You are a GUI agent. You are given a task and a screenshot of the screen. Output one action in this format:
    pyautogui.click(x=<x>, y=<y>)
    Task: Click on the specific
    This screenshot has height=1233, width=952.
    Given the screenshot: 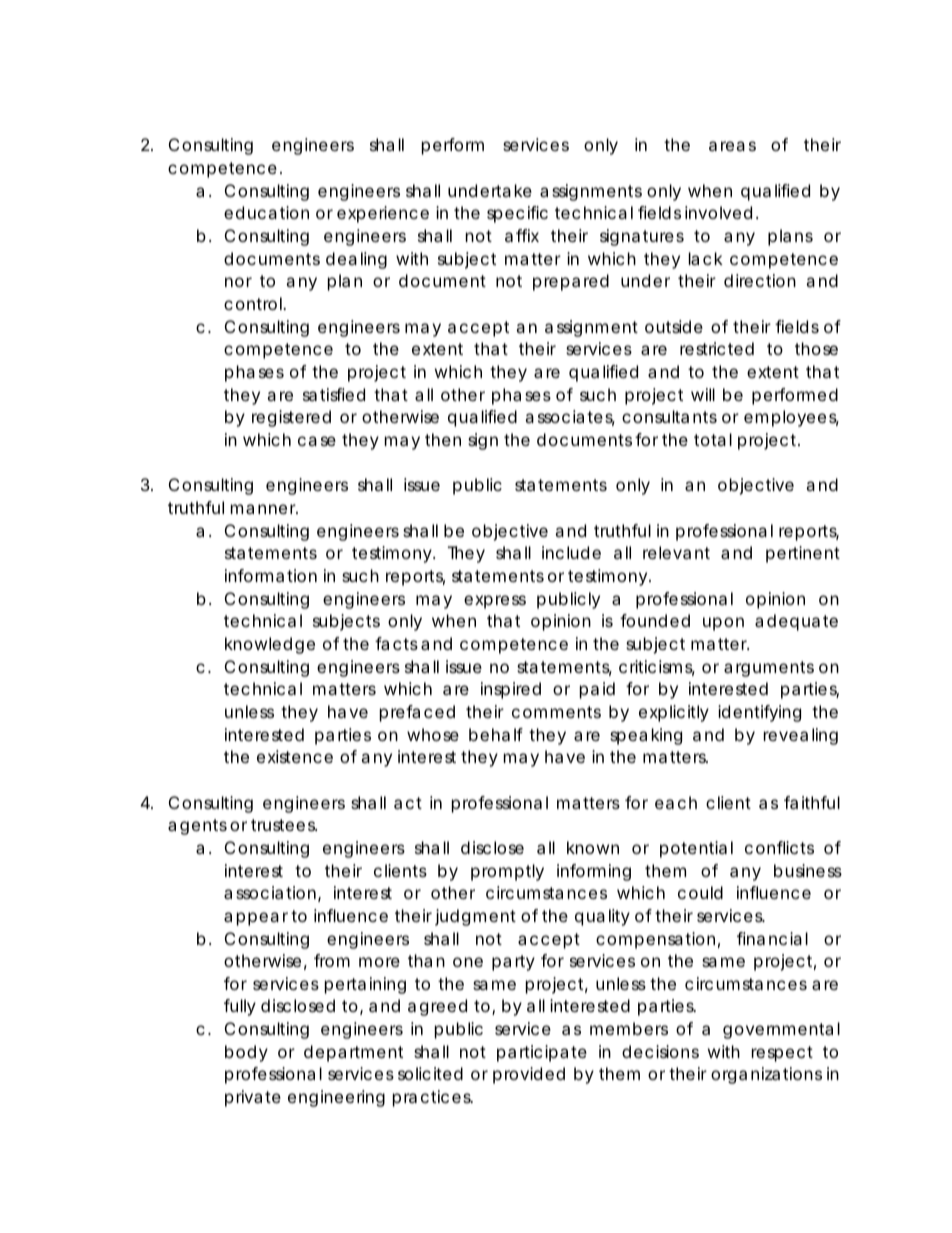 What is the action you would take?
    pyautogui.click(x=517, y=214)
